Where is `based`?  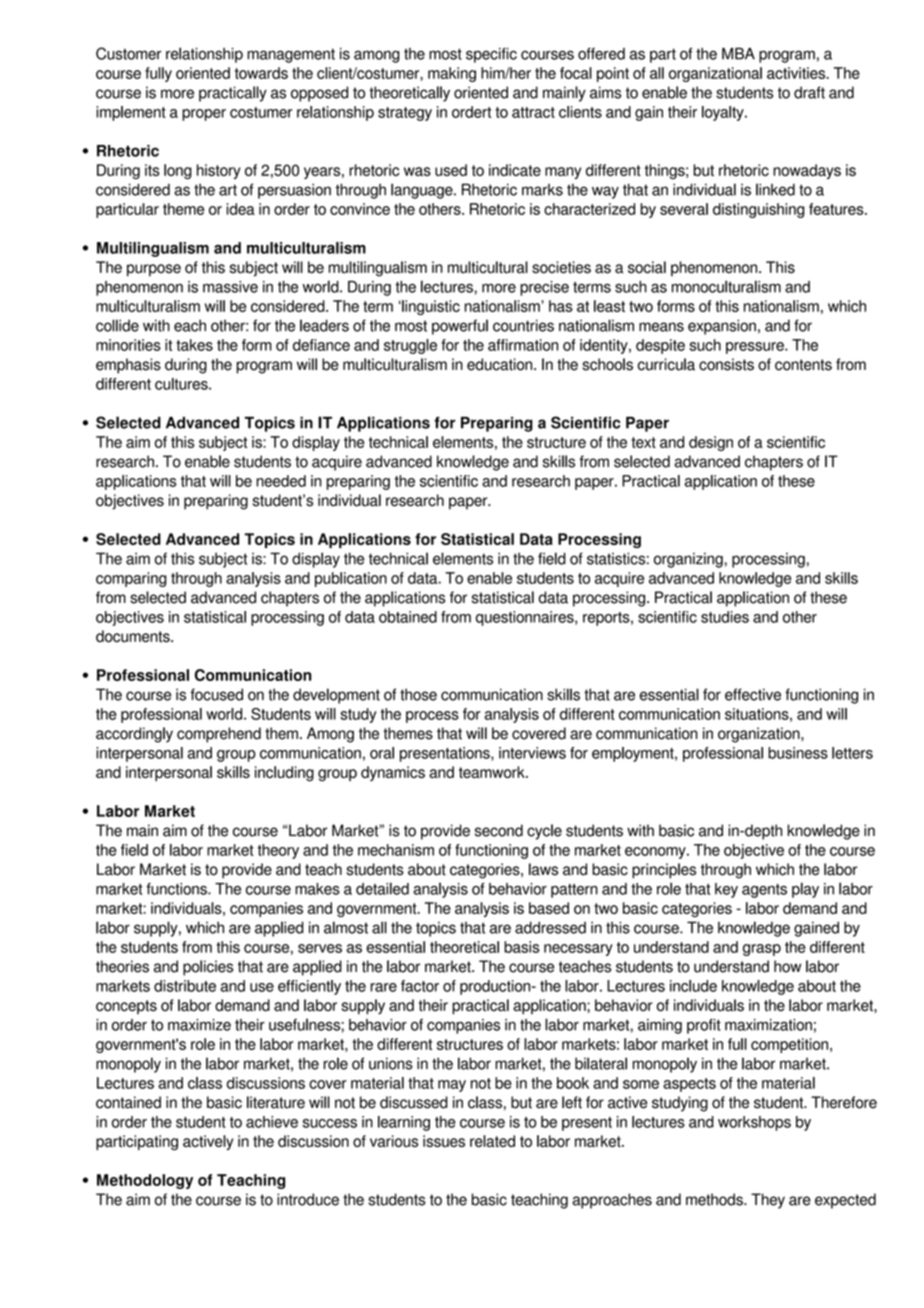 based is located at coordinates (549, 908).
